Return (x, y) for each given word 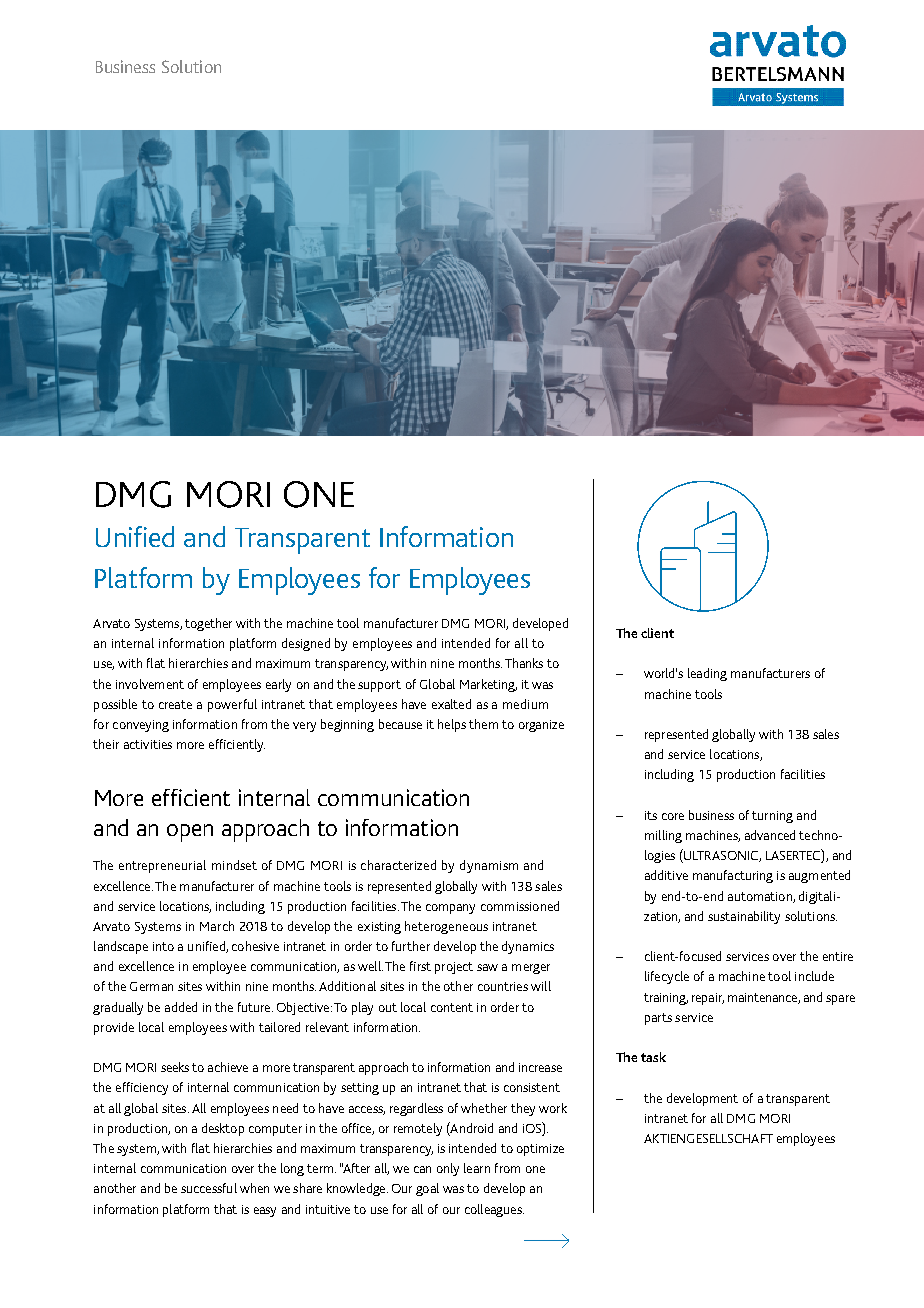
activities (148, 744)
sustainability (744, 917)
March (217, 926)
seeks (175, 1067)
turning (772, 817)
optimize (540, 1150)
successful (209, 1188)
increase (540, 1067)
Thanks (524, 663)
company (450, 909)
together (208, 624)
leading (707, 674)
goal (427, 1189)
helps (452, 725)
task (653, 1057)
